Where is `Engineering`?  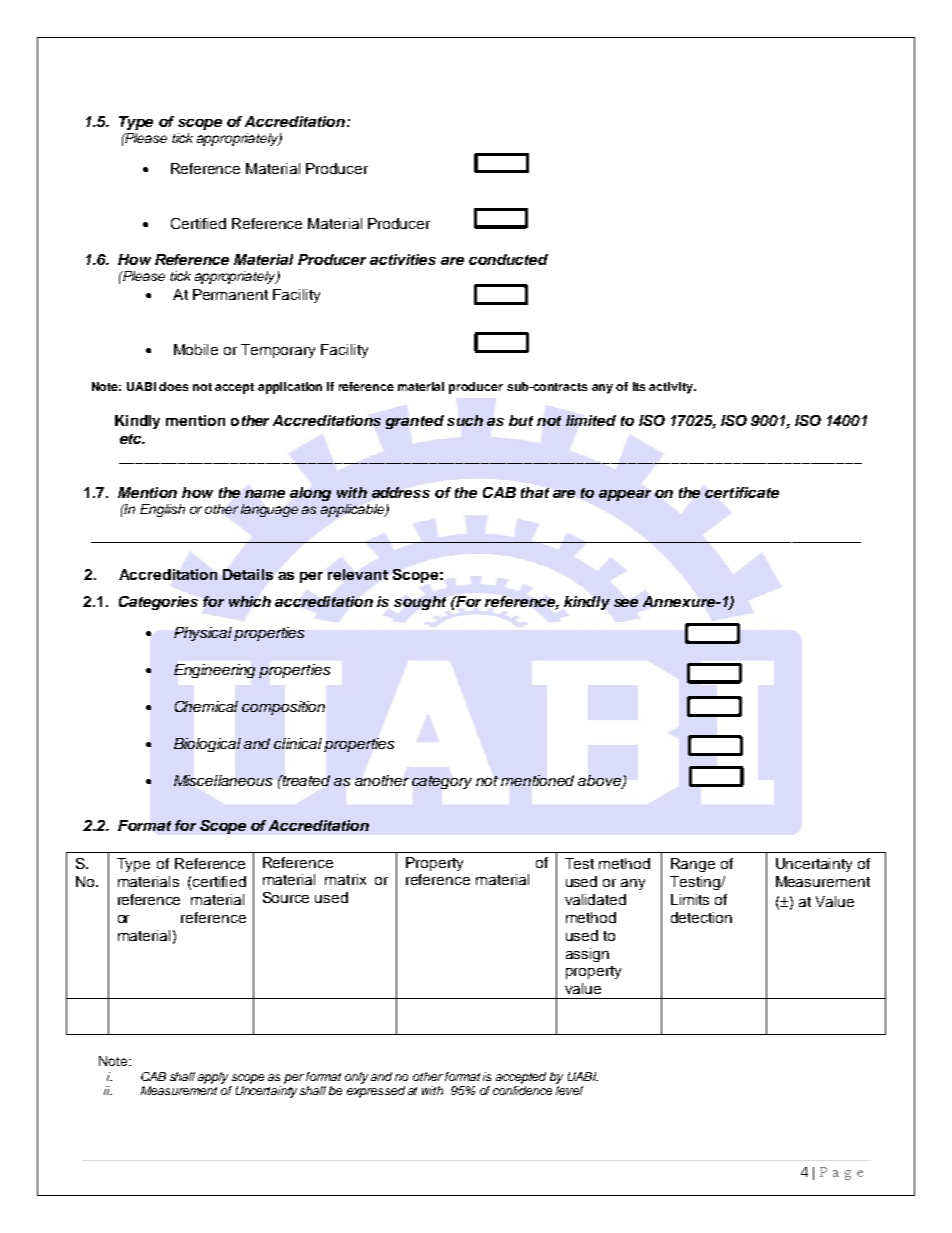 Engineering is located at coordinates (214, 671).
